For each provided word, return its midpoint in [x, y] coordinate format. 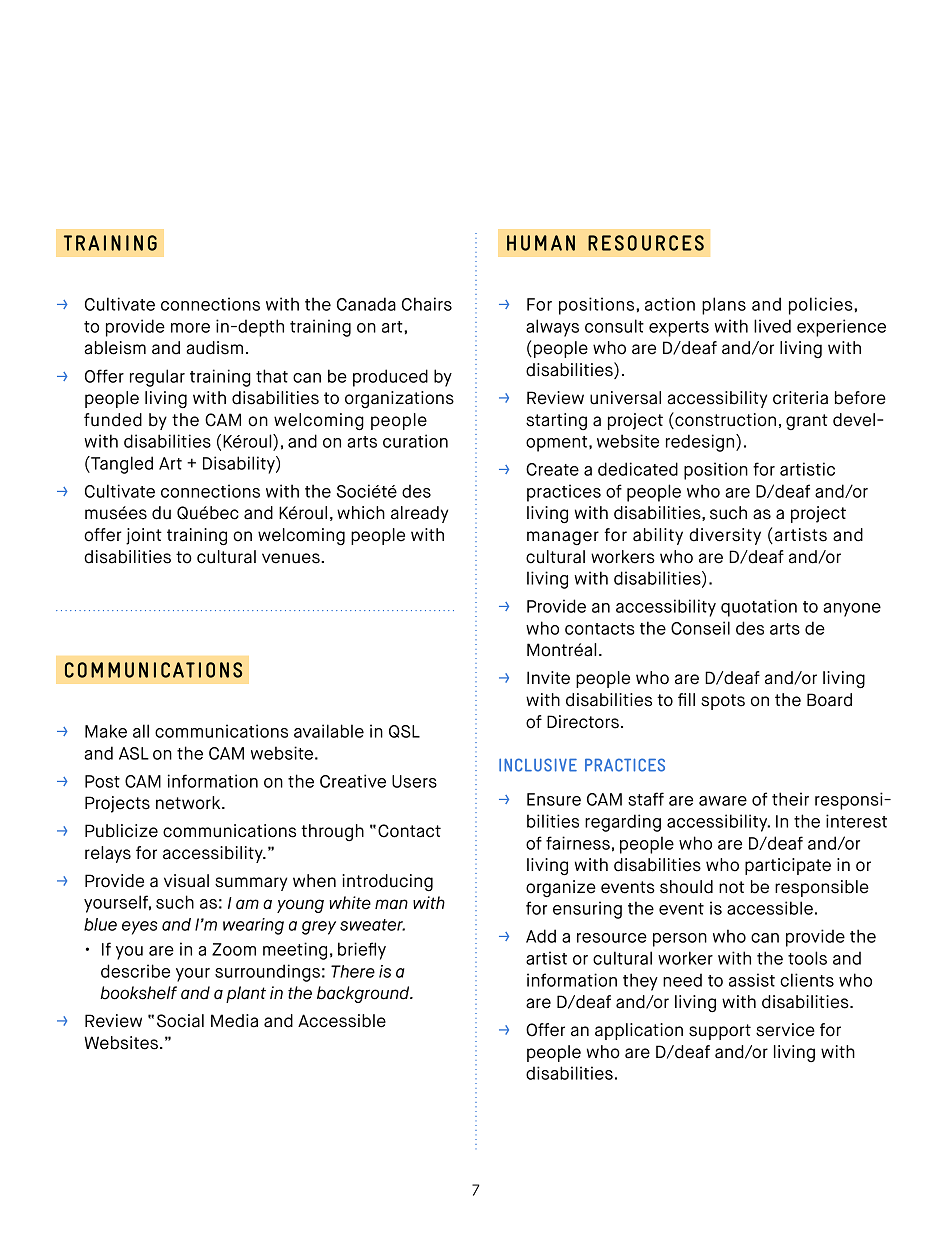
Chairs [427, 304]
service [785, 1030]
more [190, 328]
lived [772, 326]
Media [234, 1021]
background [364, 994]
